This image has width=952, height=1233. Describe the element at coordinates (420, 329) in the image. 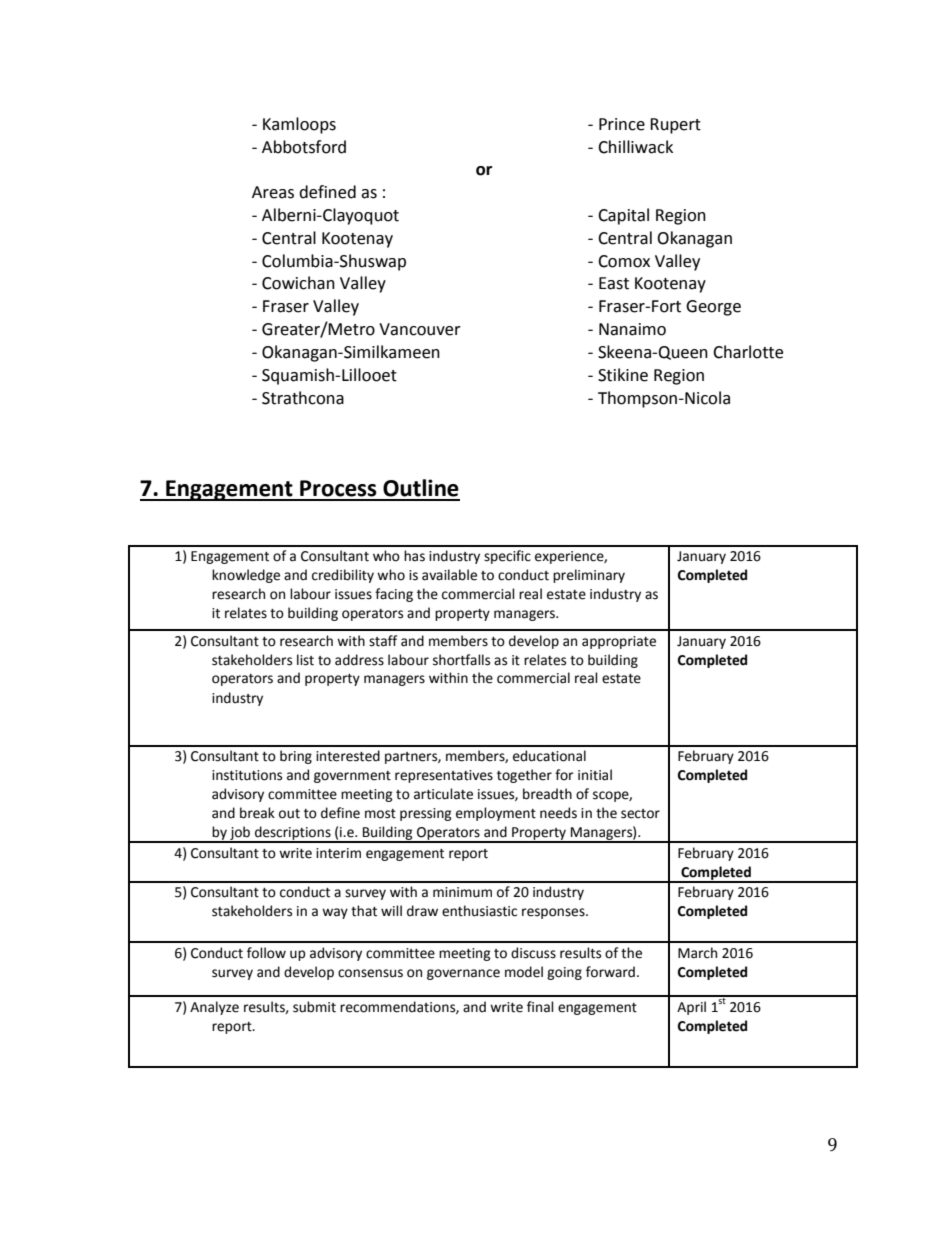

I see `Vancouver` at that location.
